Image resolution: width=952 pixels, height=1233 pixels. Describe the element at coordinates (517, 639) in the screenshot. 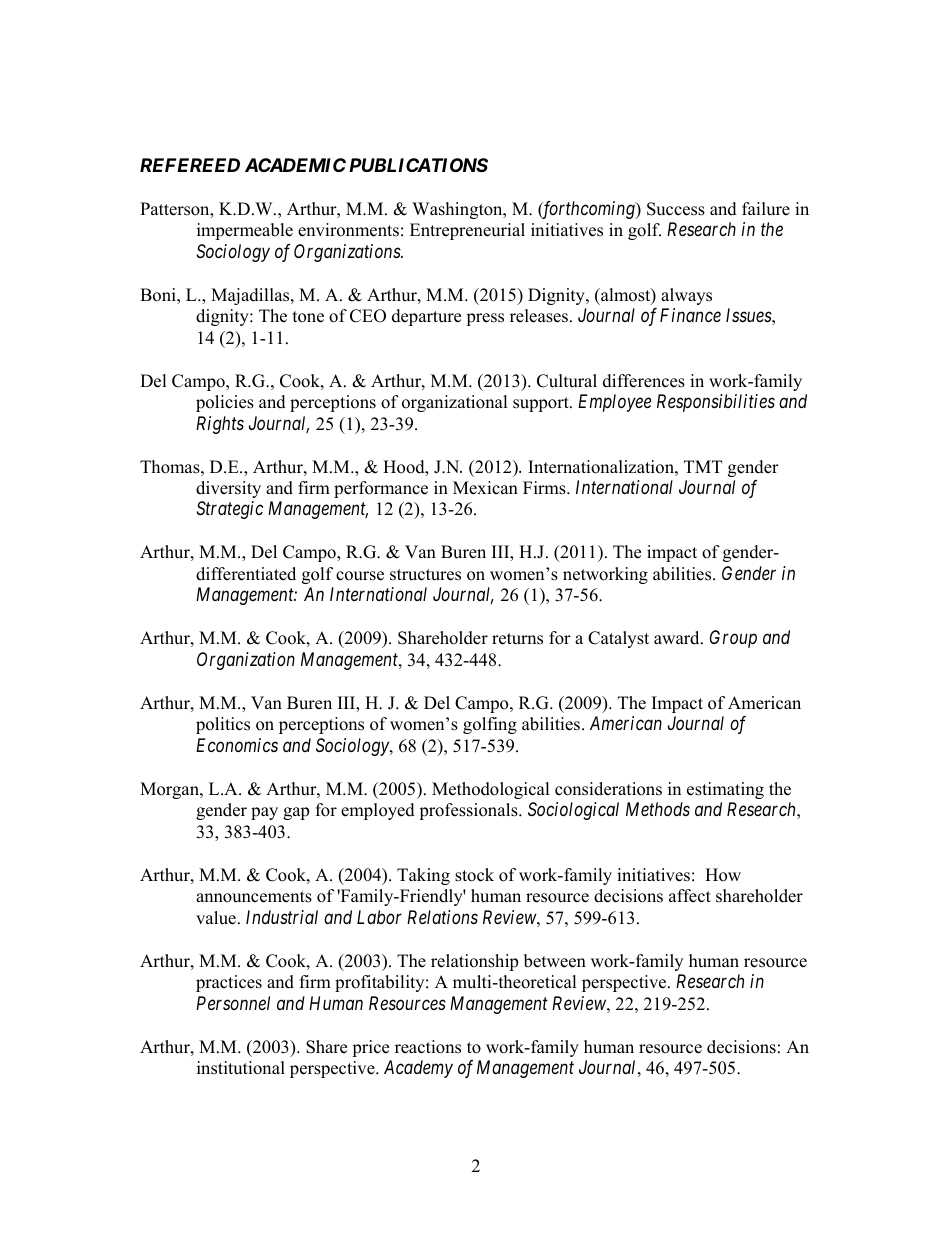

I see `returns` at that location.
